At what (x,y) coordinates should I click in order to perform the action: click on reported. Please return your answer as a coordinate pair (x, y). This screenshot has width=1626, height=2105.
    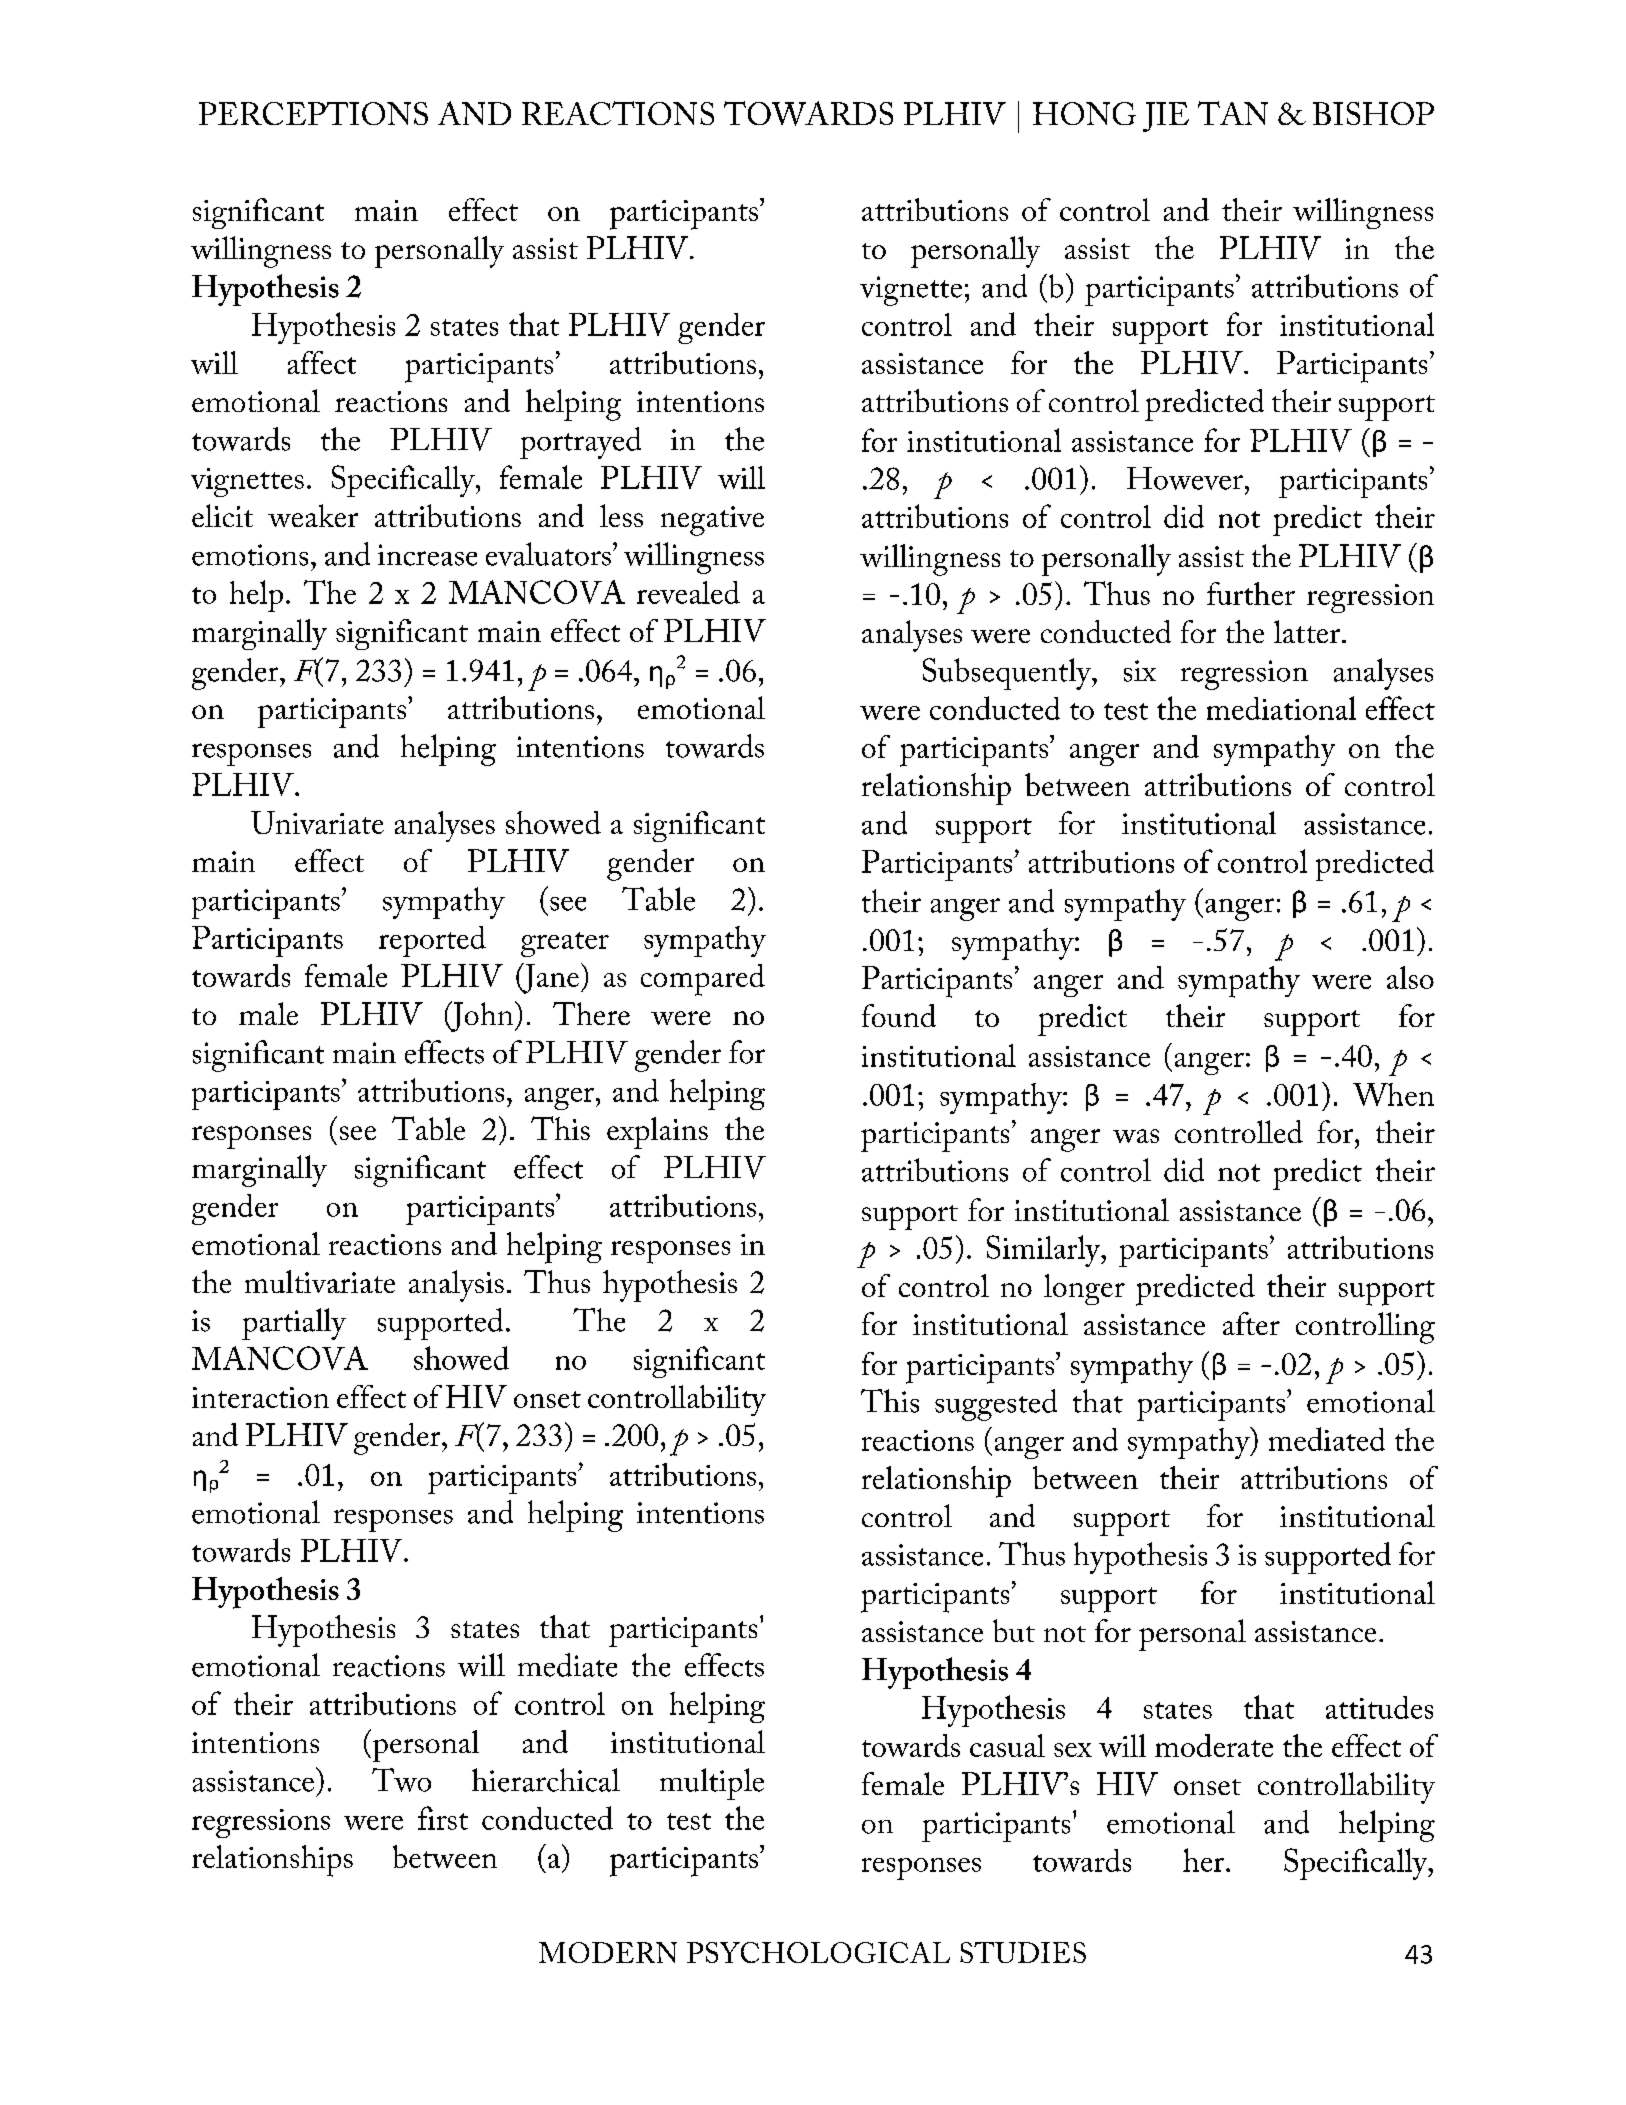
    Looking at the image, I should click on (432, 941).
